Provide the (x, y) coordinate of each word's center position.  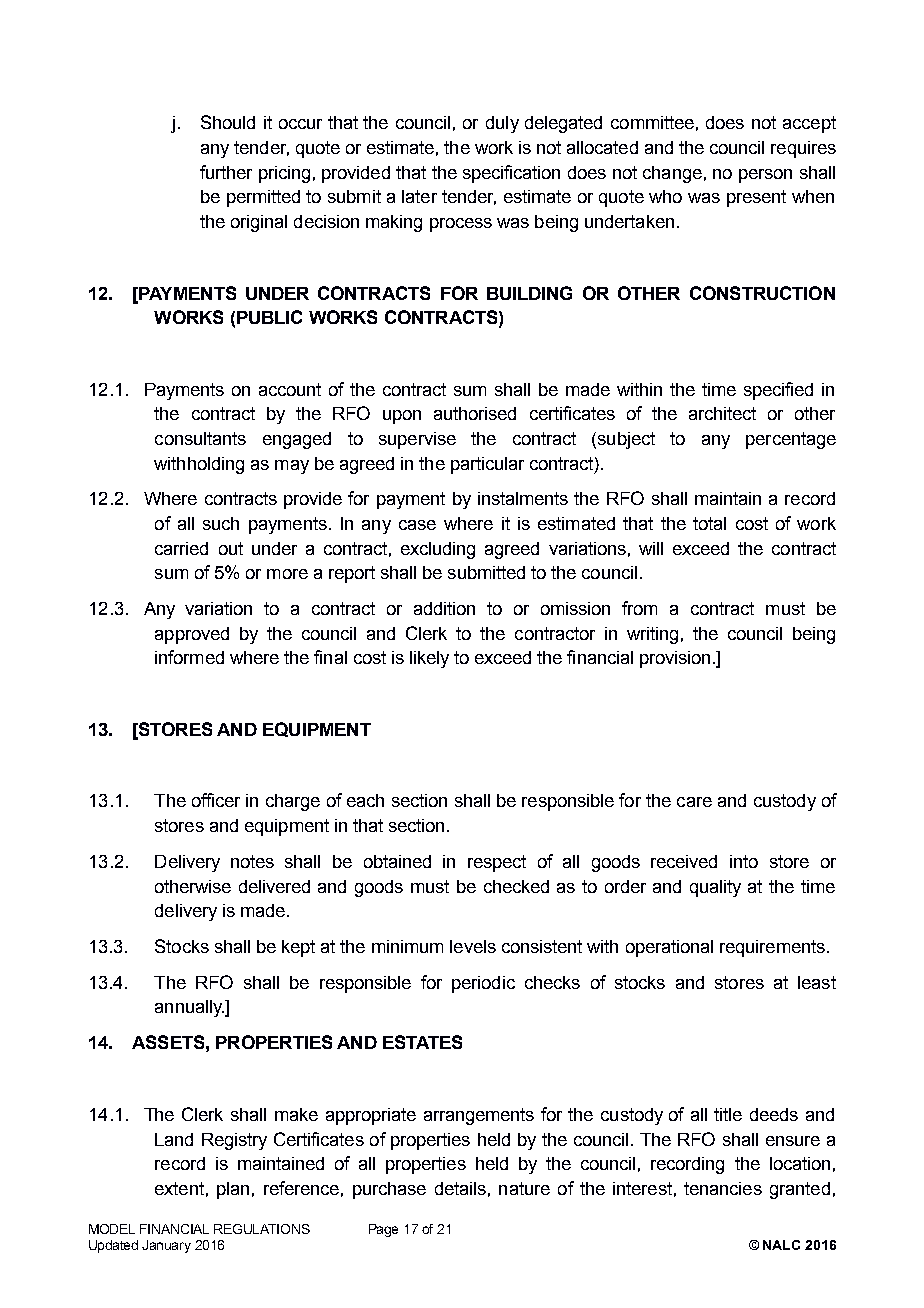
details (460, 1188)
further (226, 172)
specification (511, 174)
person (765, 176)
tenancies (723, 1188)
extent (179, 1188)
